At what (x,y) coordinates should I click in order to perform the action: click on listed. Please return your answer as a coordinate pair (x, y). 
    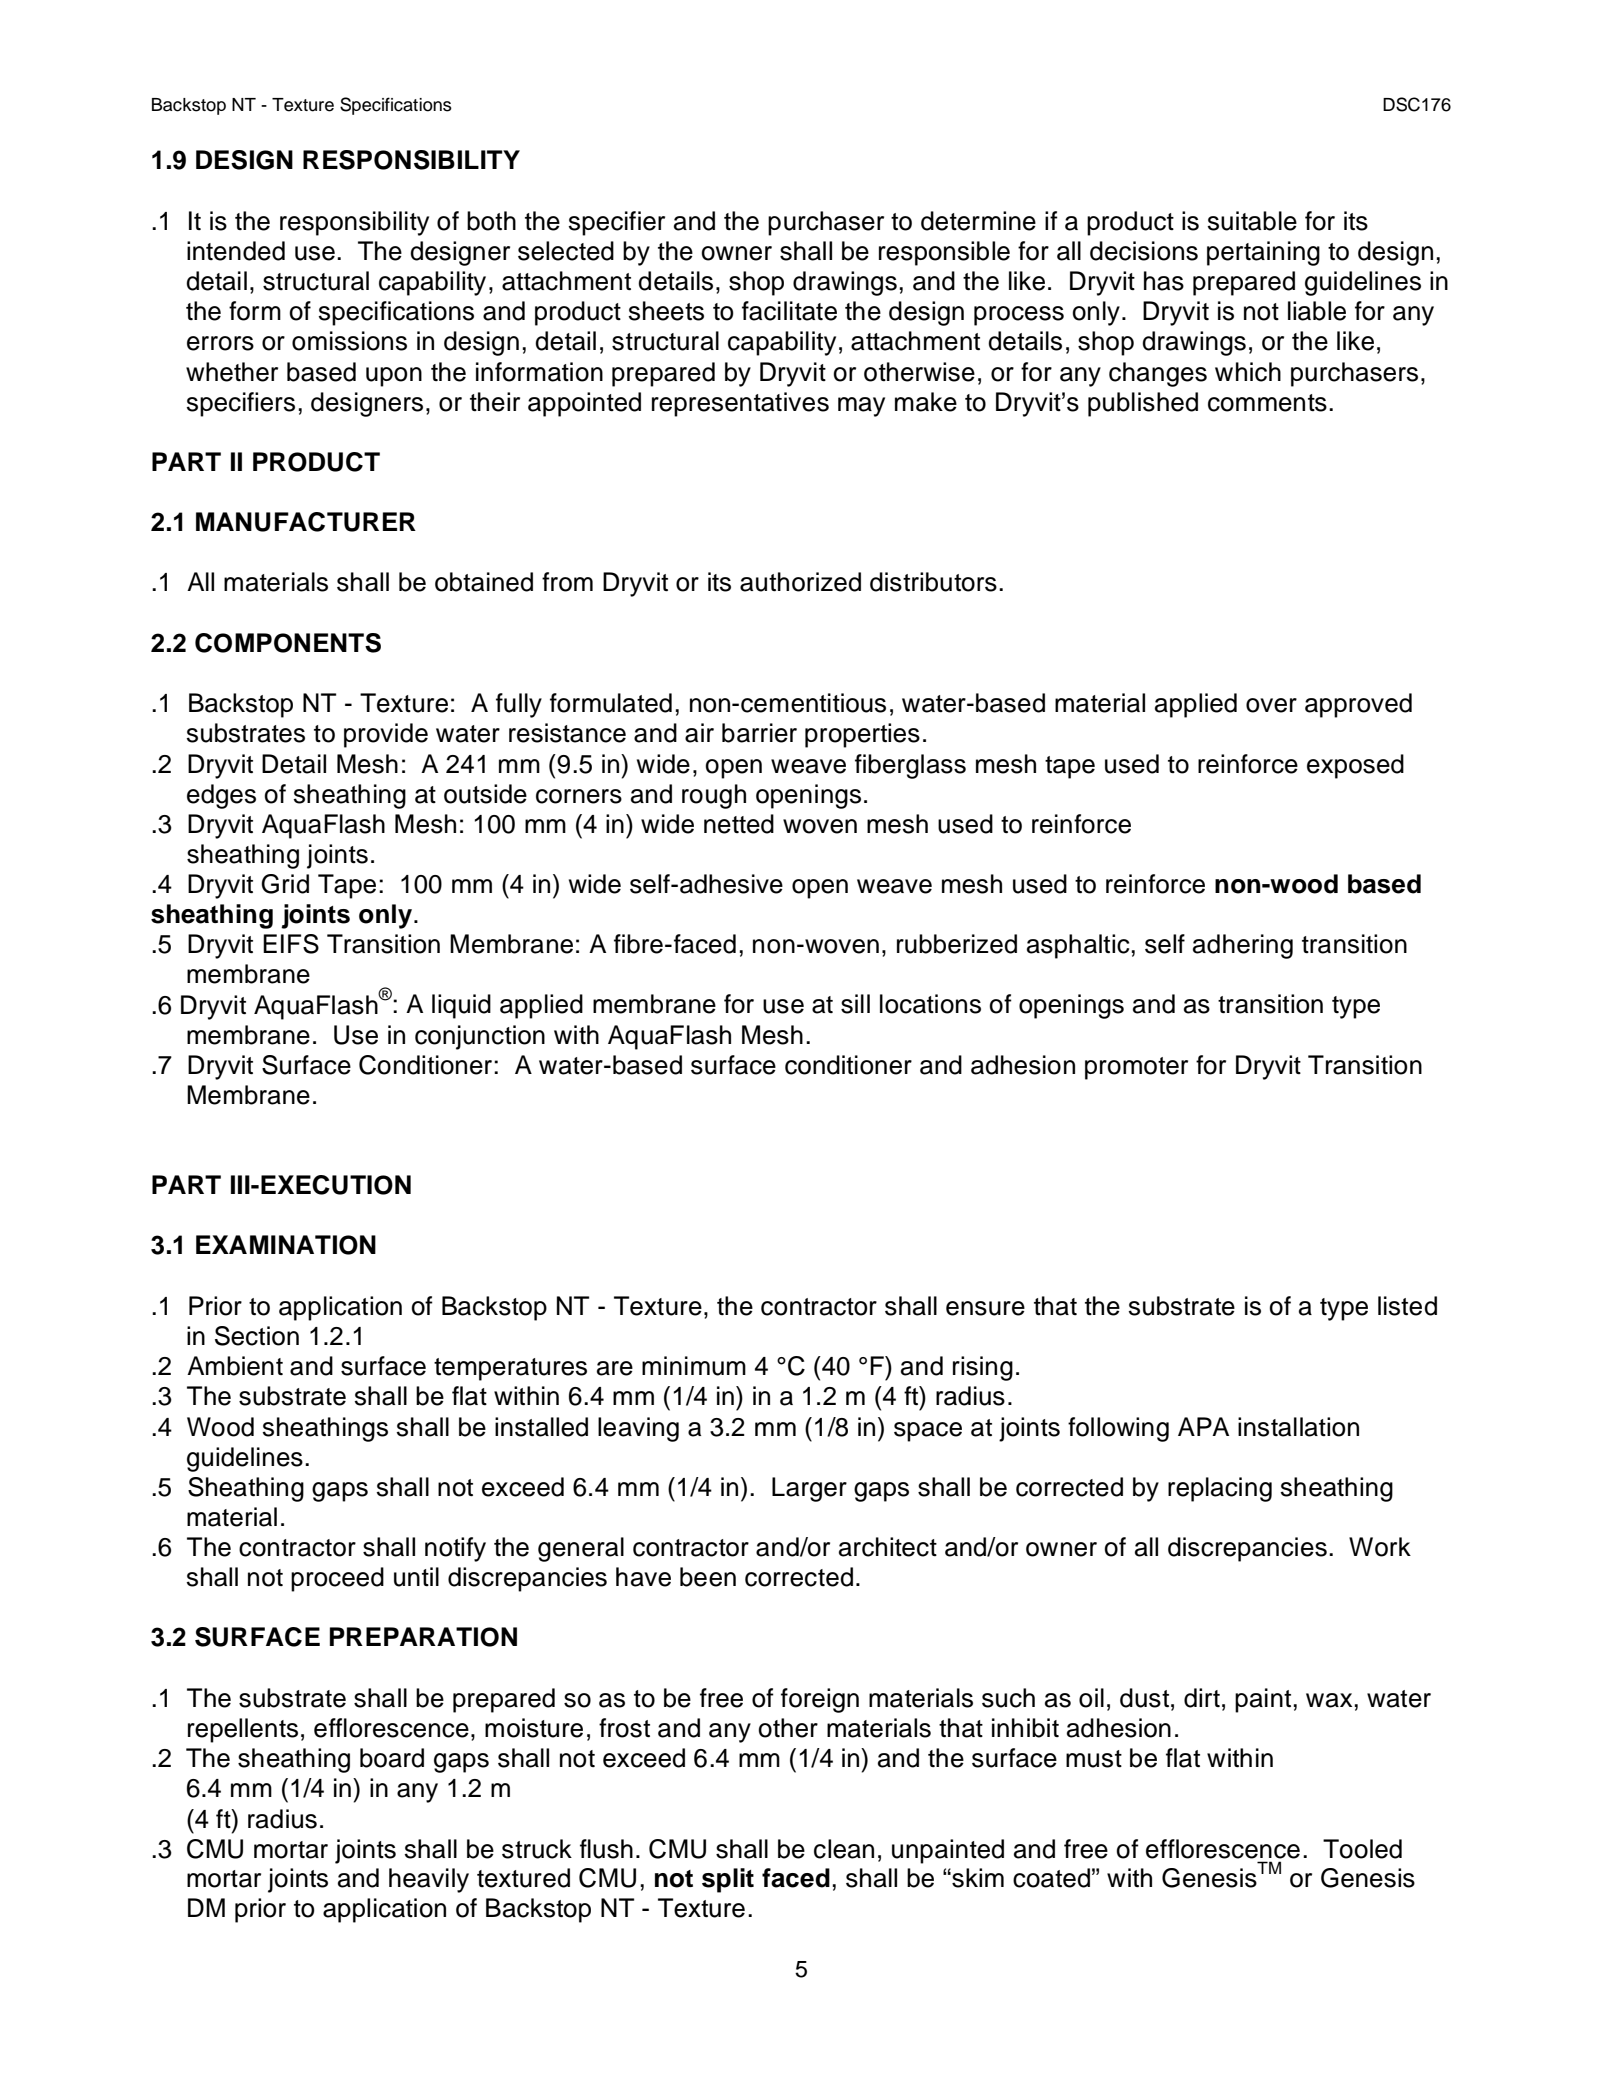
    Looking at the image, I should click on (1407, 1306).
